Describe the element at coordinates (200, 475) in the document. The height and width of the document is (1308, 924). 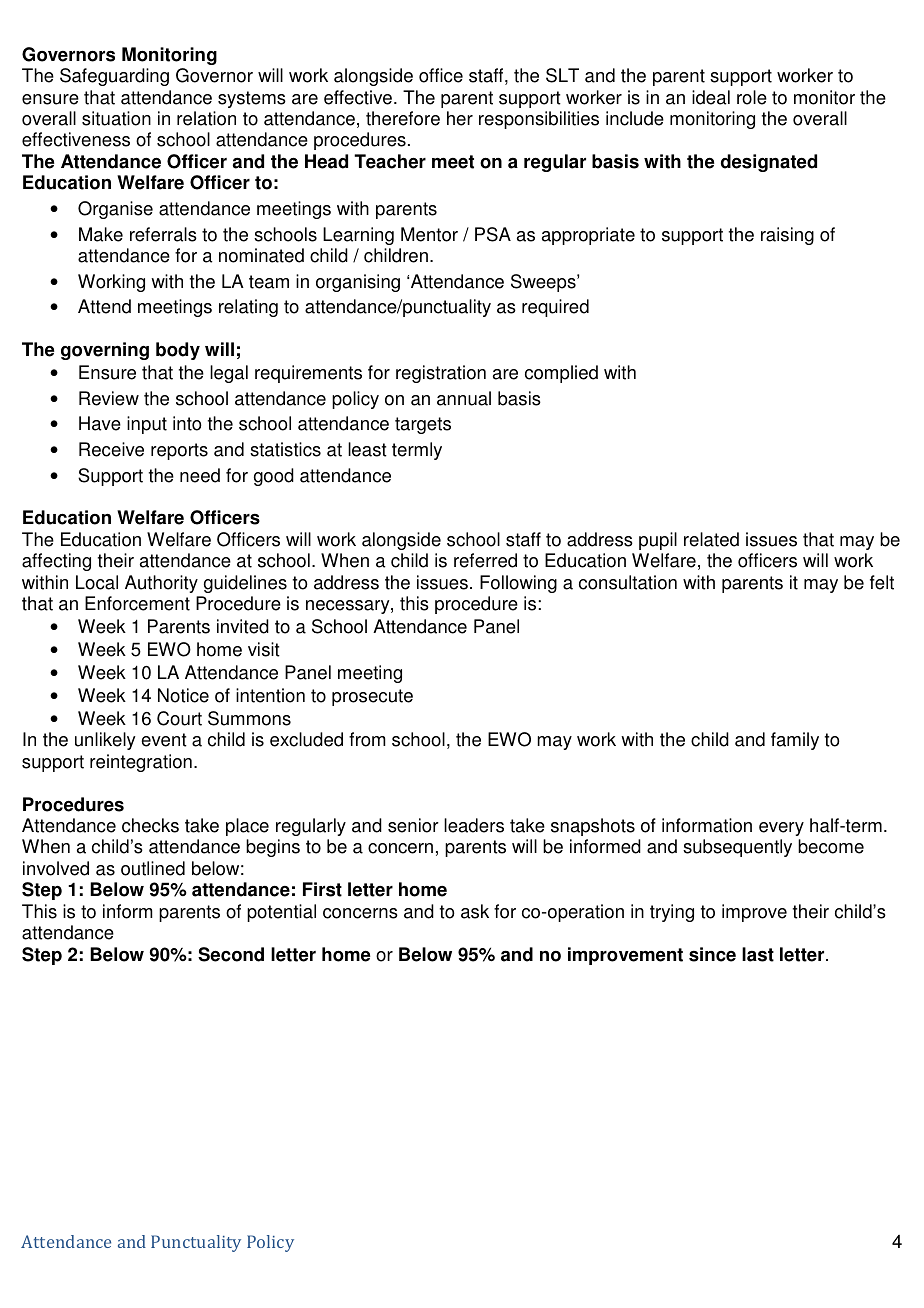
I see `need` at that location.
